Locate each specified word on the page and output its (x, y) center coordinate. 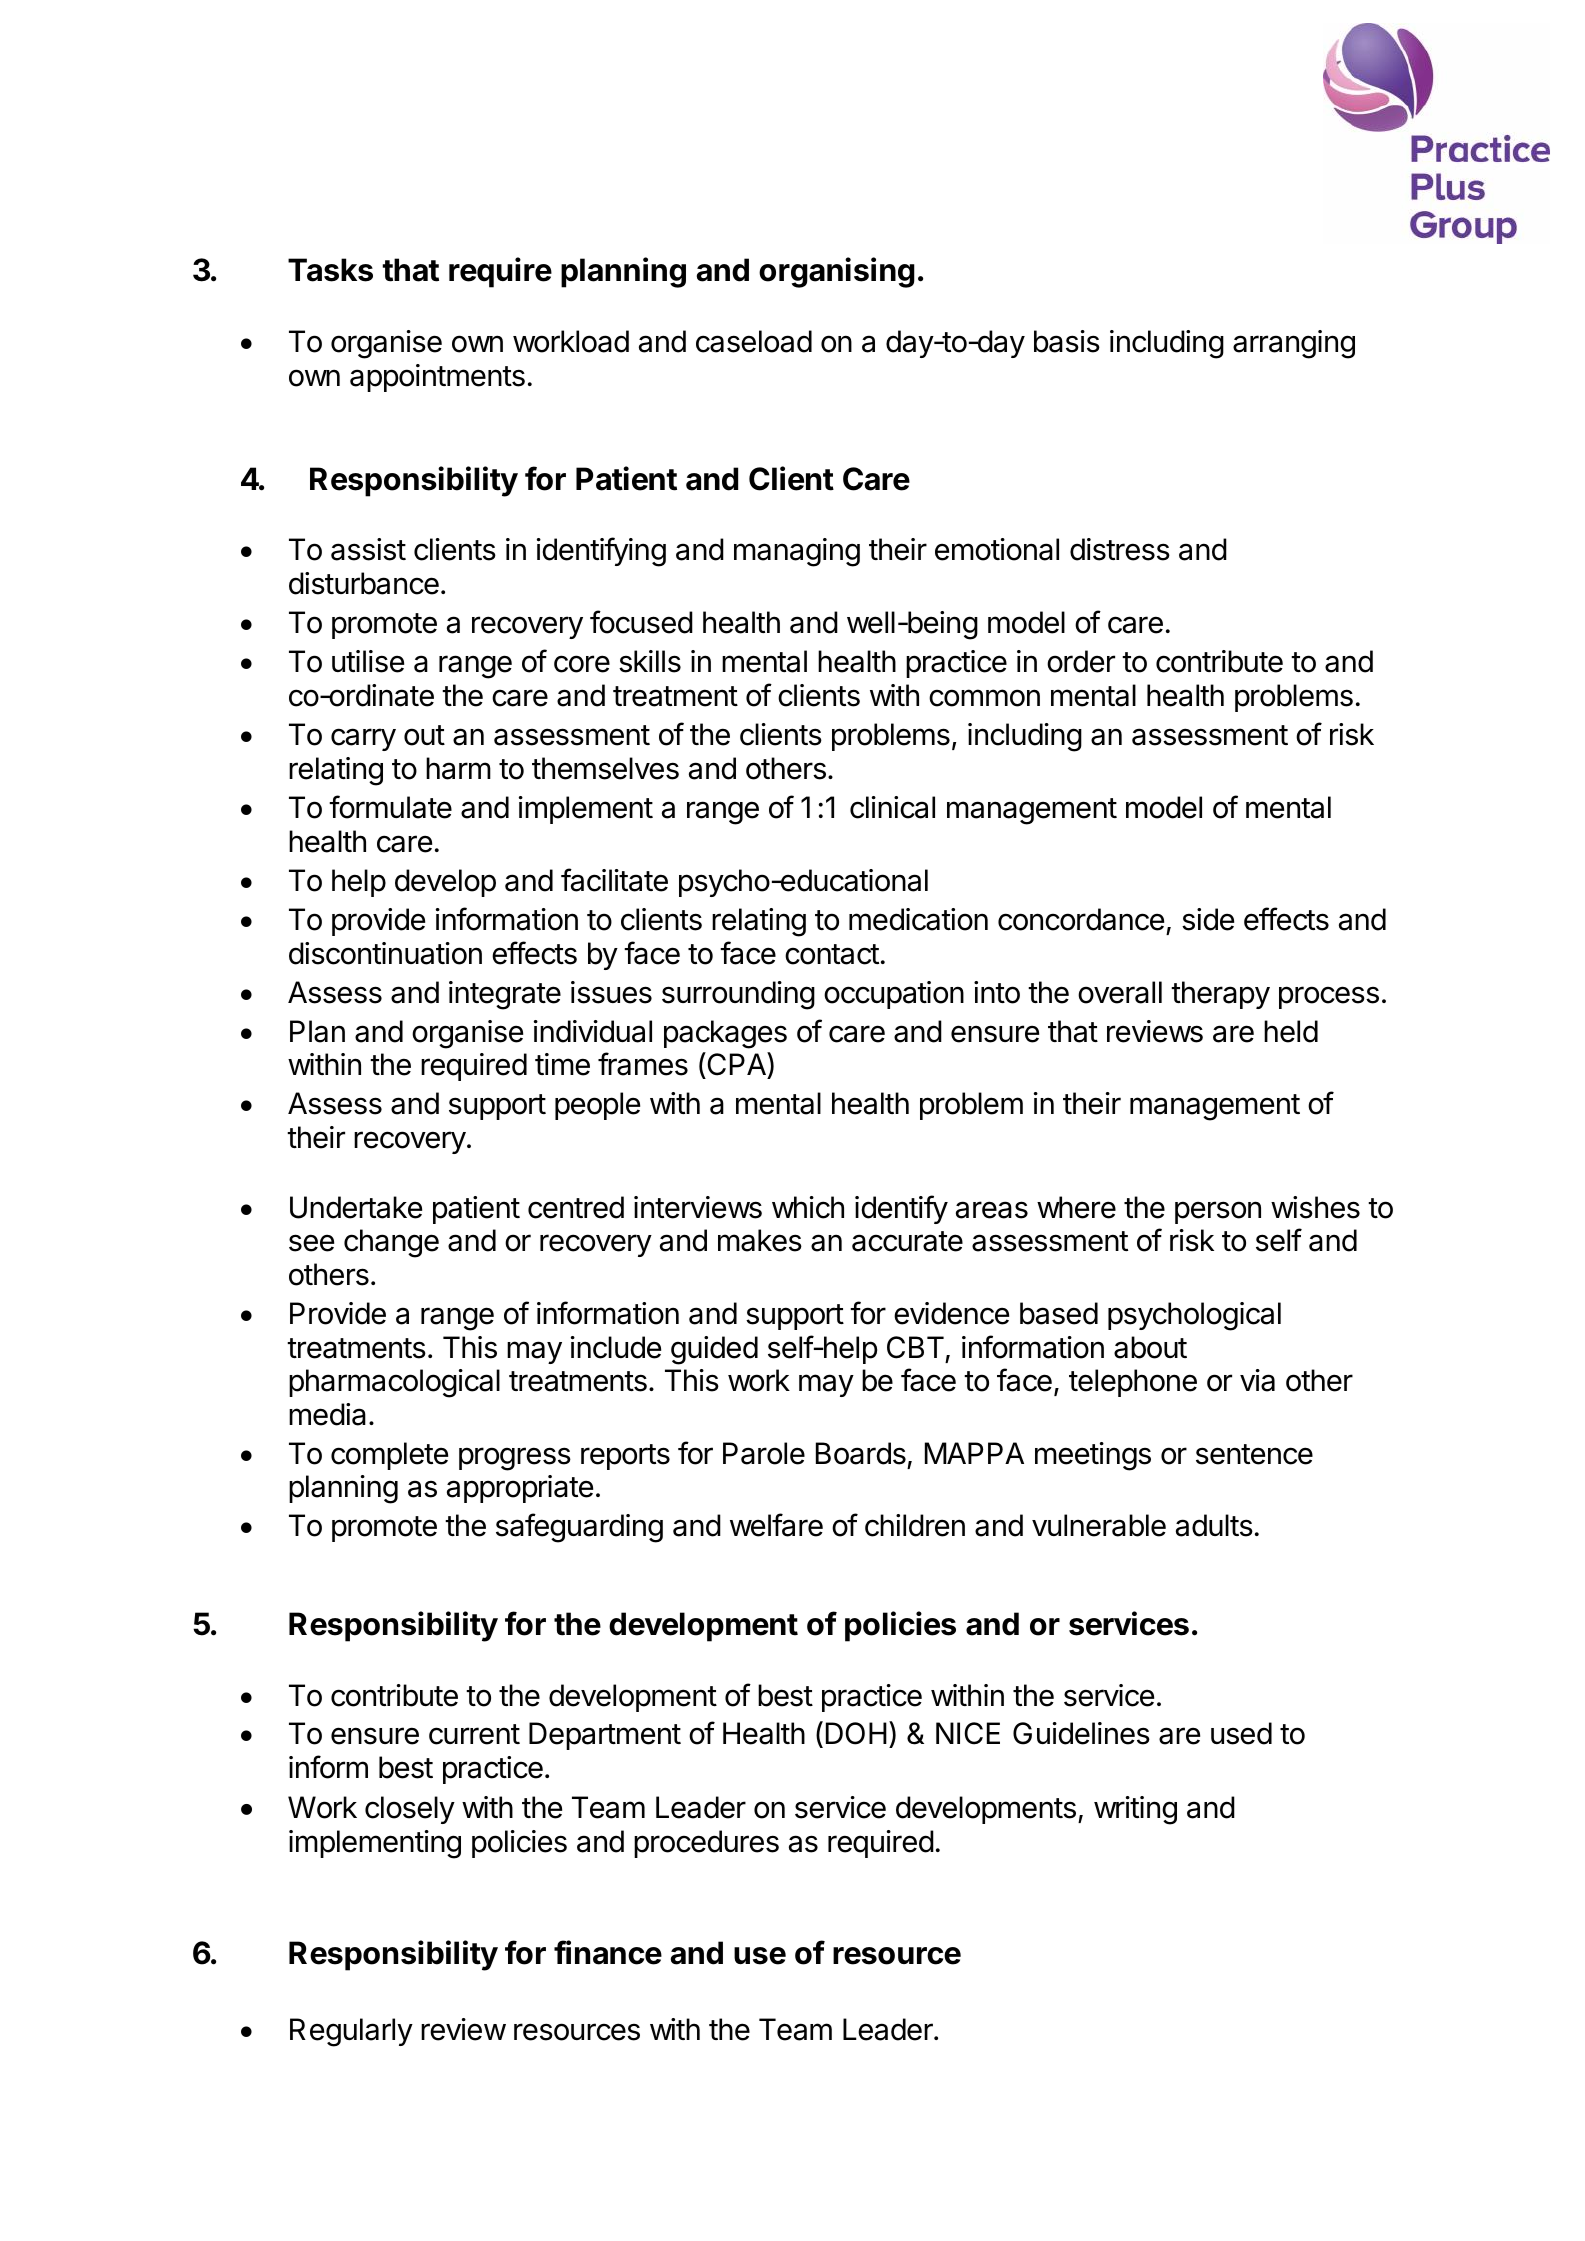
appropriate (520, 1489)
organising (837, 272)
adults (1214, 1525)
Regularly (351, 2032)
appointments (437, 378)
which (808, 1207)
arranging (1294, 344)
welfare (776, 1525)
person (1218, 1212)
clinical (892, 807)
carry (363, 739)
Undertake (356, 1207)
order (1081, 661)
